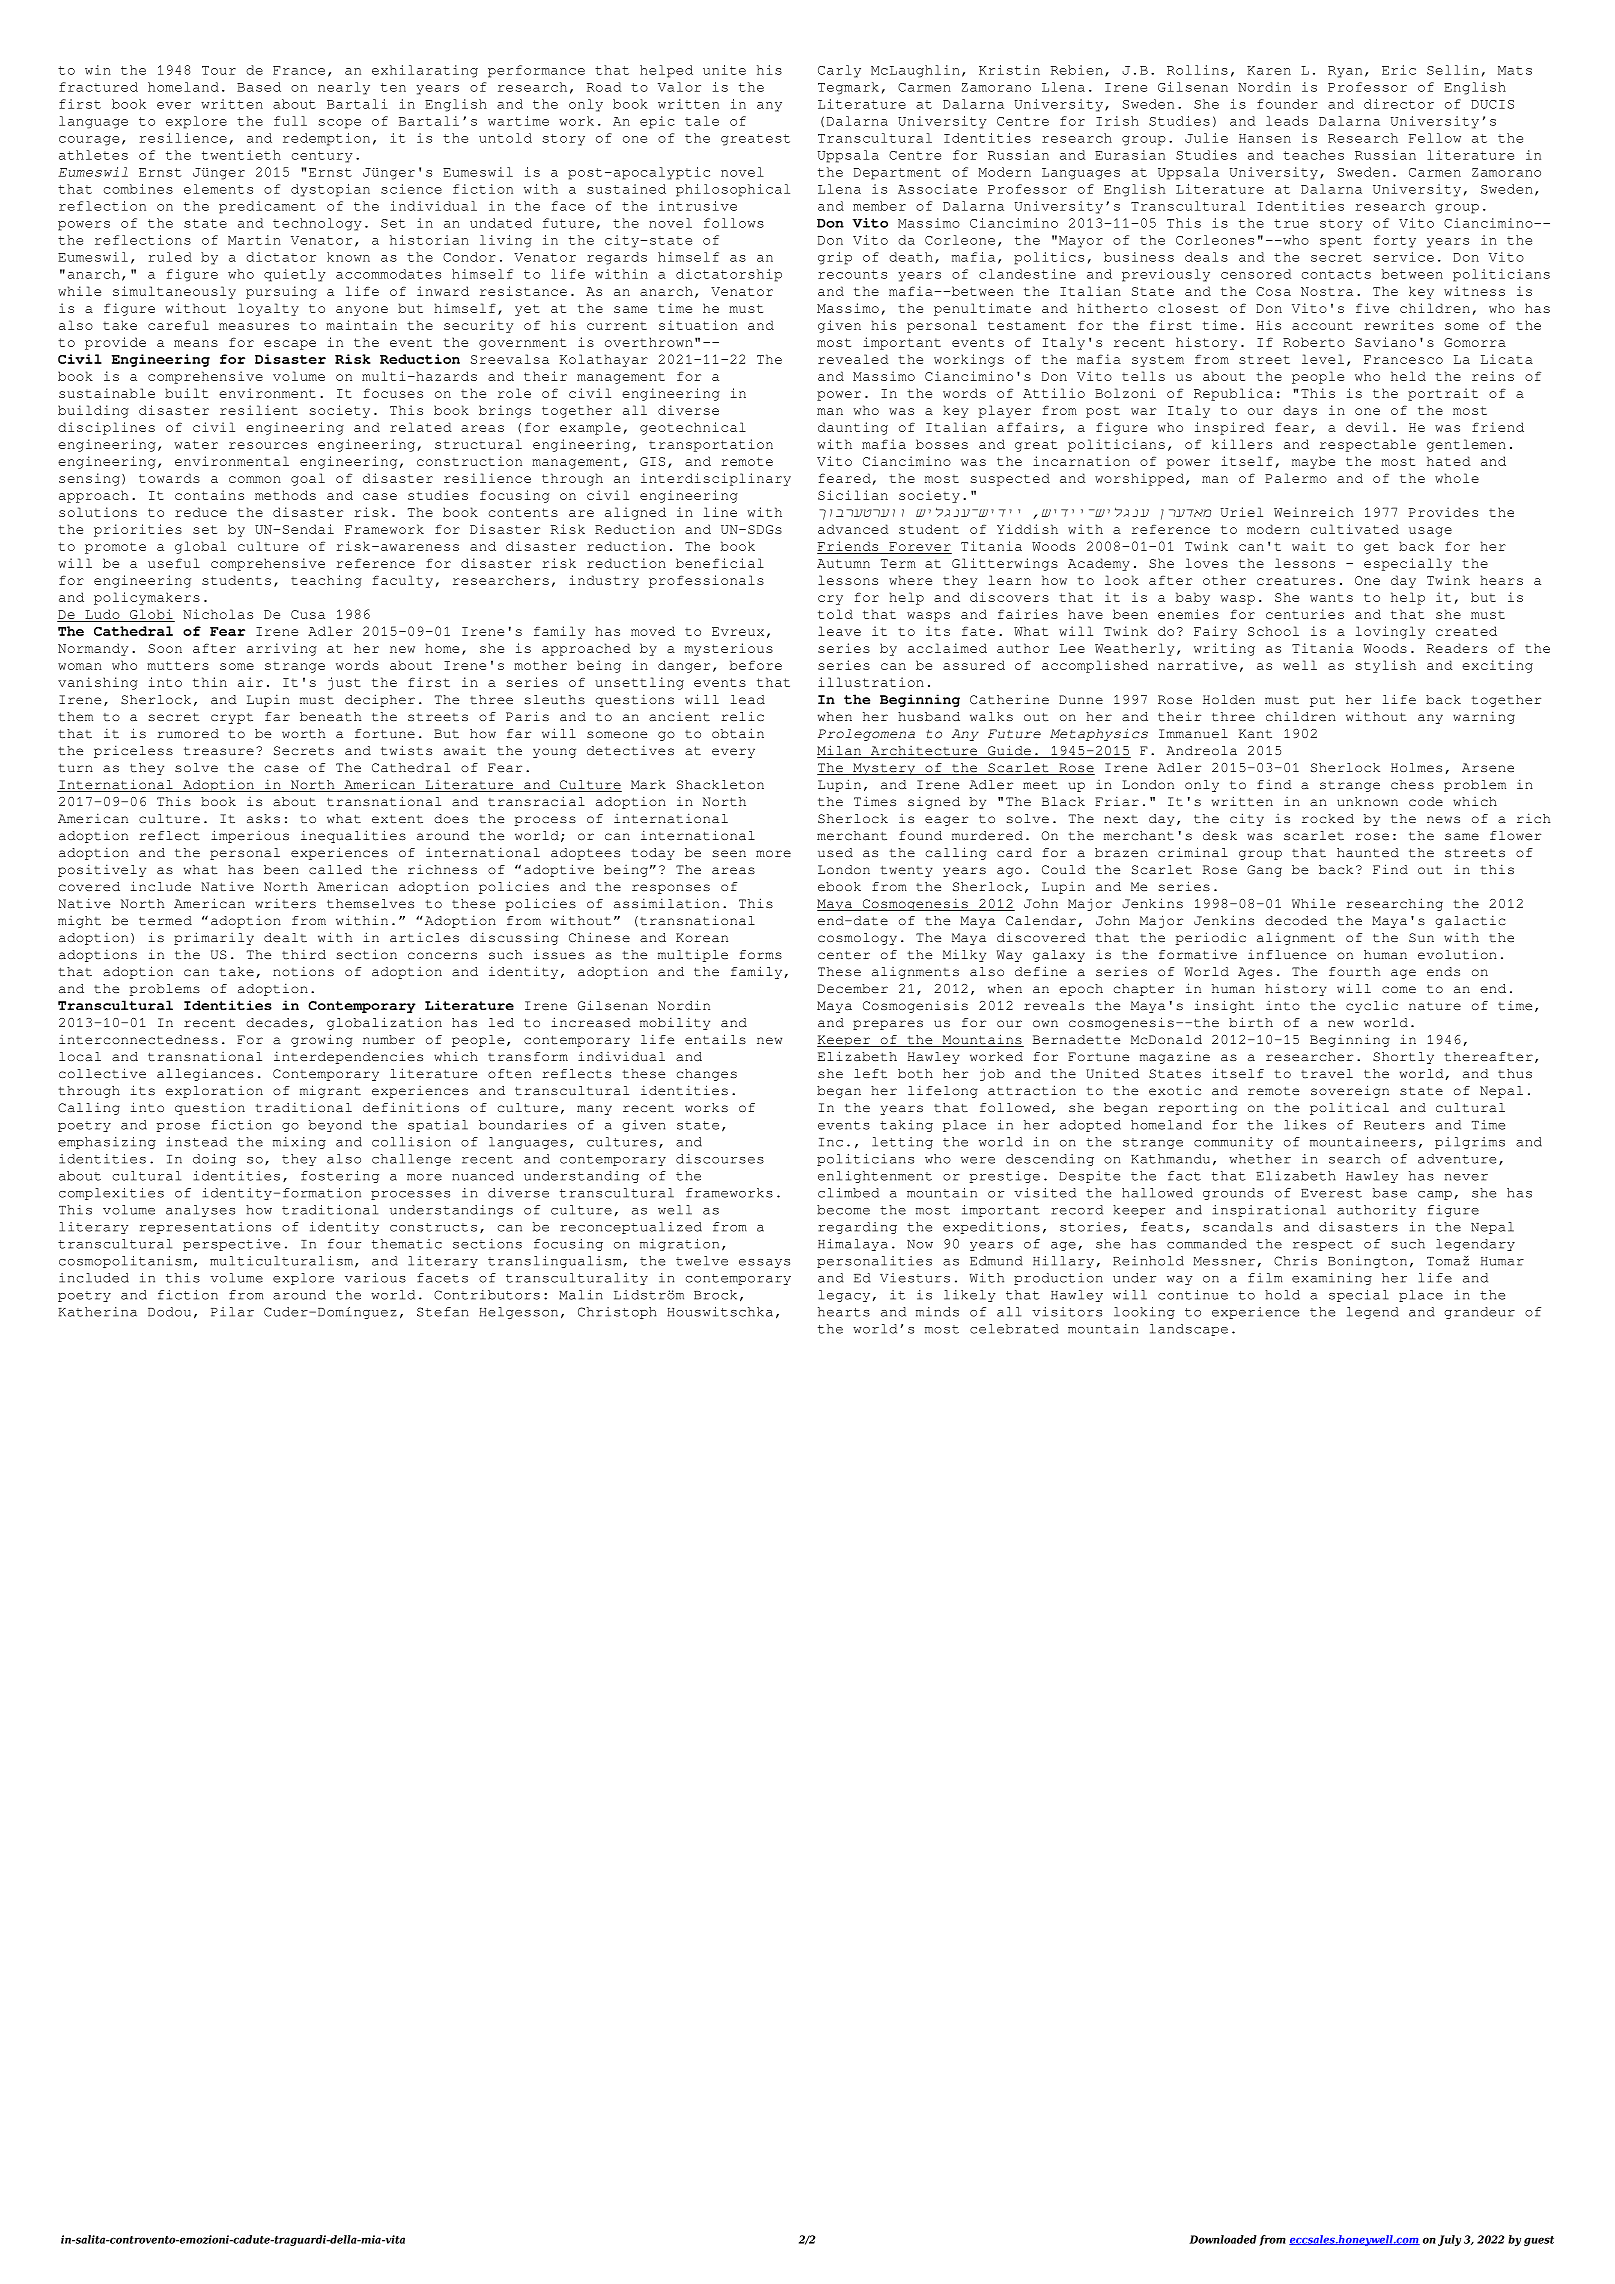 The height and width of the document is (2284, 1615). Describe the element at coordinates (1390, 632) in the document. I see `lovingly` at that location.
